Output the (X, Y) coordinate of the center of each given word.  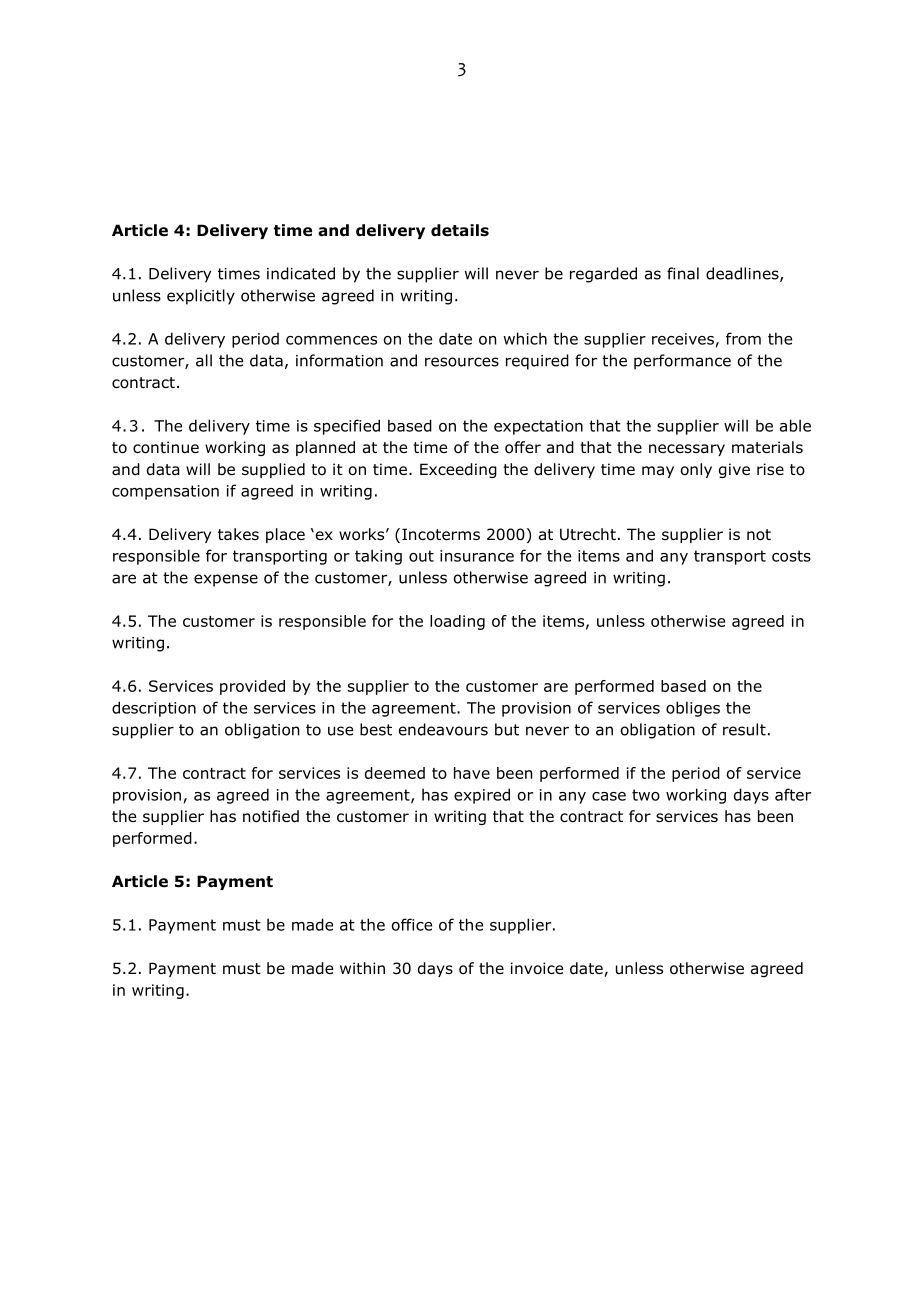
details (460, 230)
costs (791, 556)
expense (226, 580)
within (362, 968)
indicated (301, 273)
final (683, 273)
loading (457, 622)
